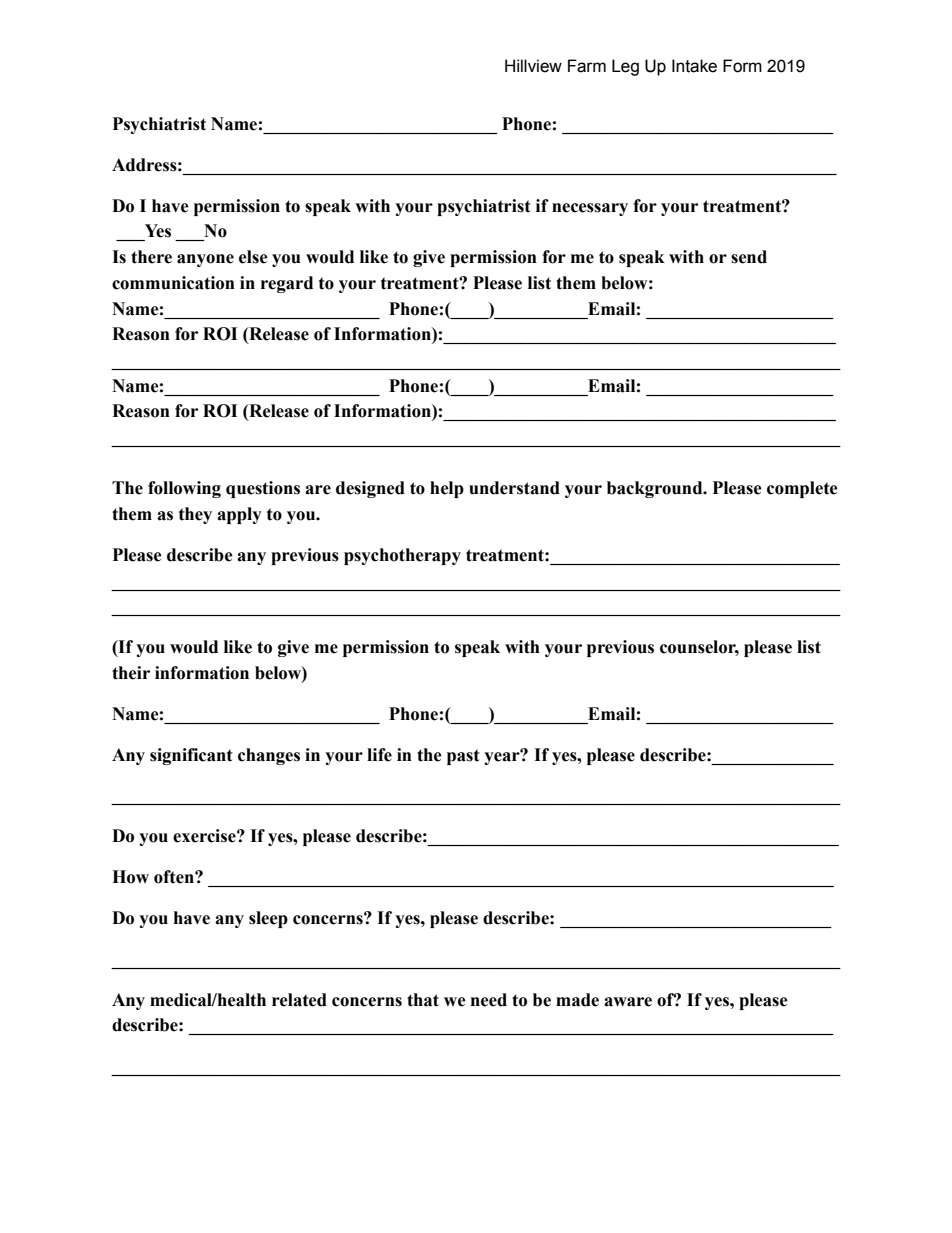 Image resolution: width=952 pixels, height=1233 pixels. I want to click on Intake, so click(694, 66).
